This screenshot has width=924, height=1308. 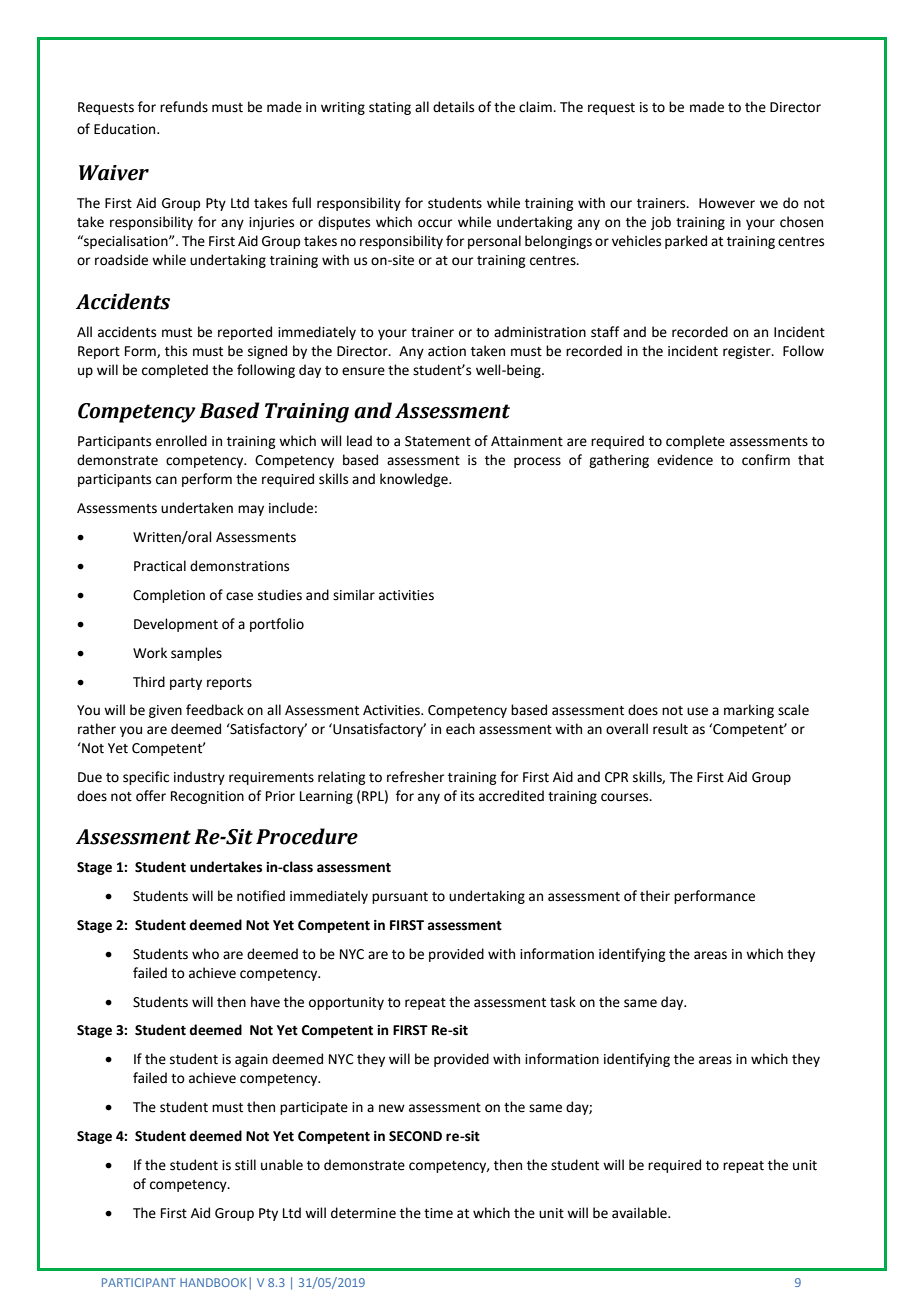 What do you see at coordinates (213, 1282) in the screenshot?
I see `HANDBOOK` at bounding box center [213, 1282].
